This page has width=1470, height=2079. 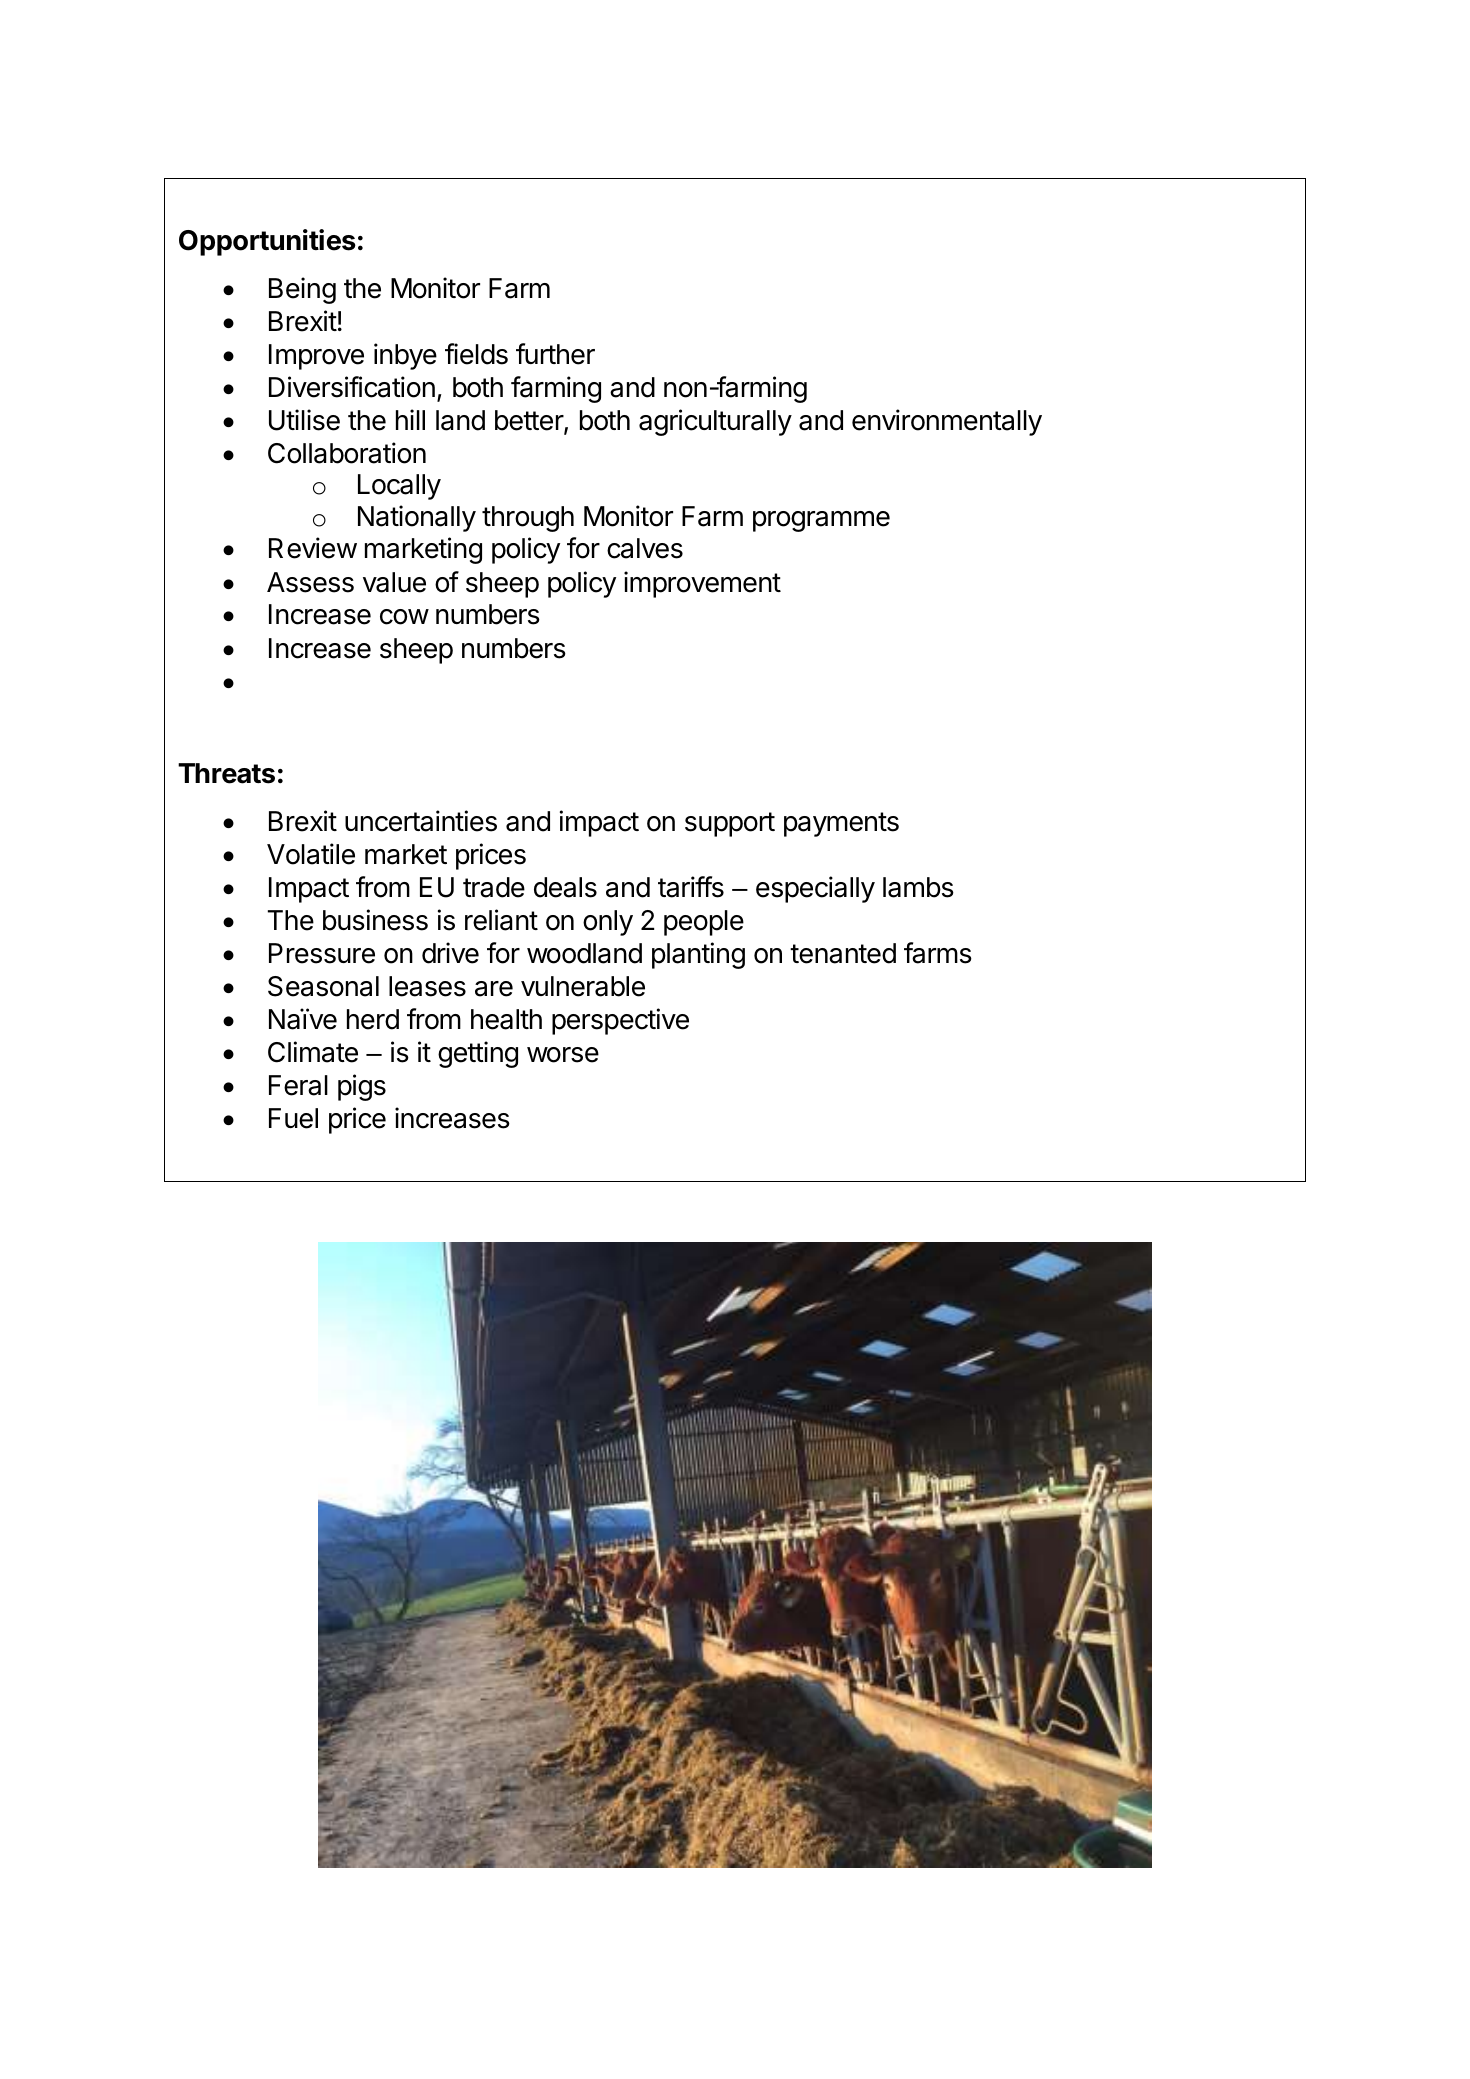 What do you see at coordinates (302, 290) in the page?
I see `Being` at bounding box center [302, 290].
